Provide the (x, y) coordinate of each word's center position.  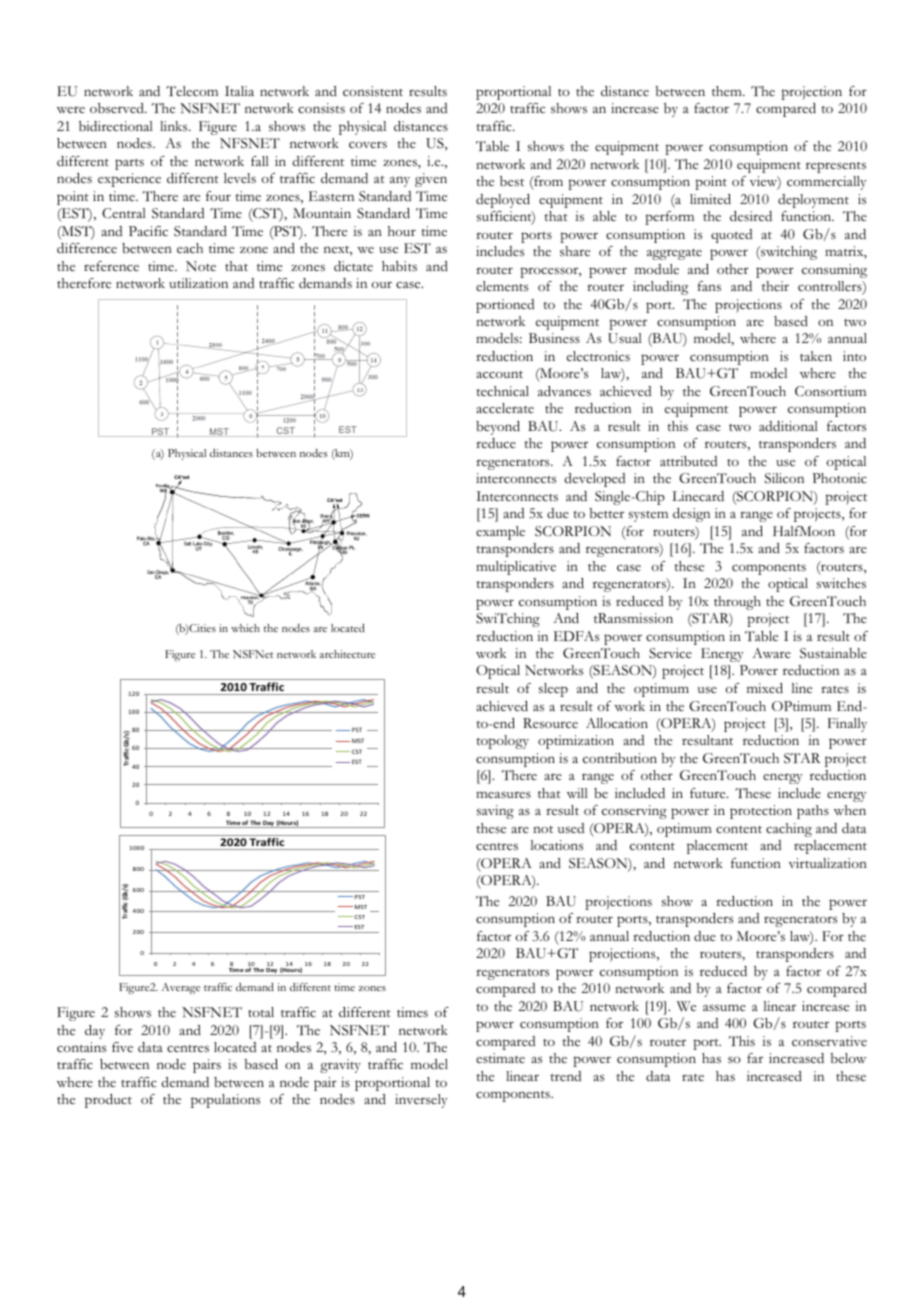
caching (789, 830)
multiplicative (516, 568)
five (122, 1047)
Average (181, 988)
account (499, 374)
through (737, 603)
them (728, 91)
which (245, 628)
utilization (198, 283)
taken (816, 356)
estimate (500, 1058)
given (431, 180)
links (175, 126)
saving (495, 812)
